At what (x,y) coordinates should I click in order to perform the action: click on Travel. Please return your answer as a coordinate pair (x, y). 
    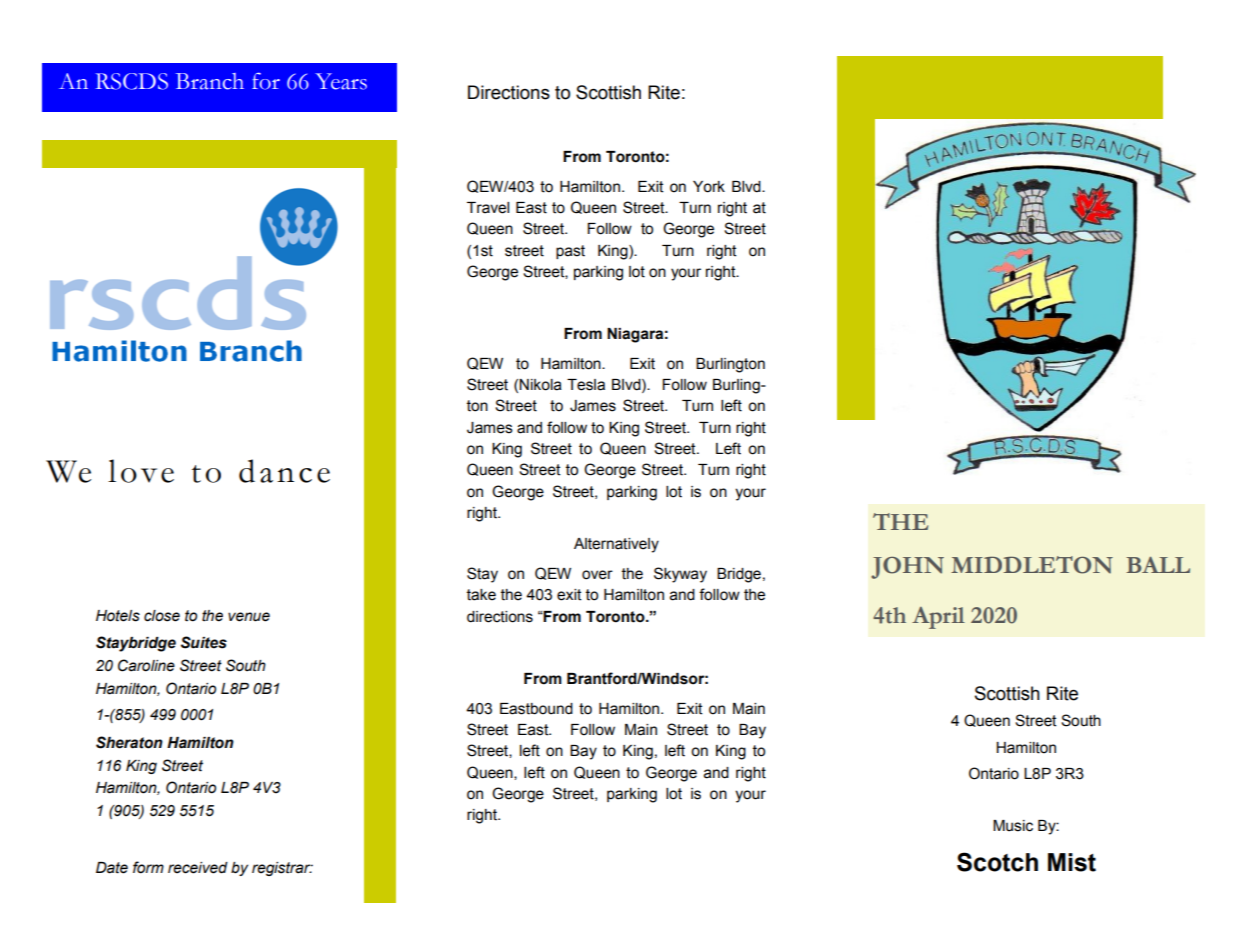
    Looking at the image, I should click on (488, 208).
